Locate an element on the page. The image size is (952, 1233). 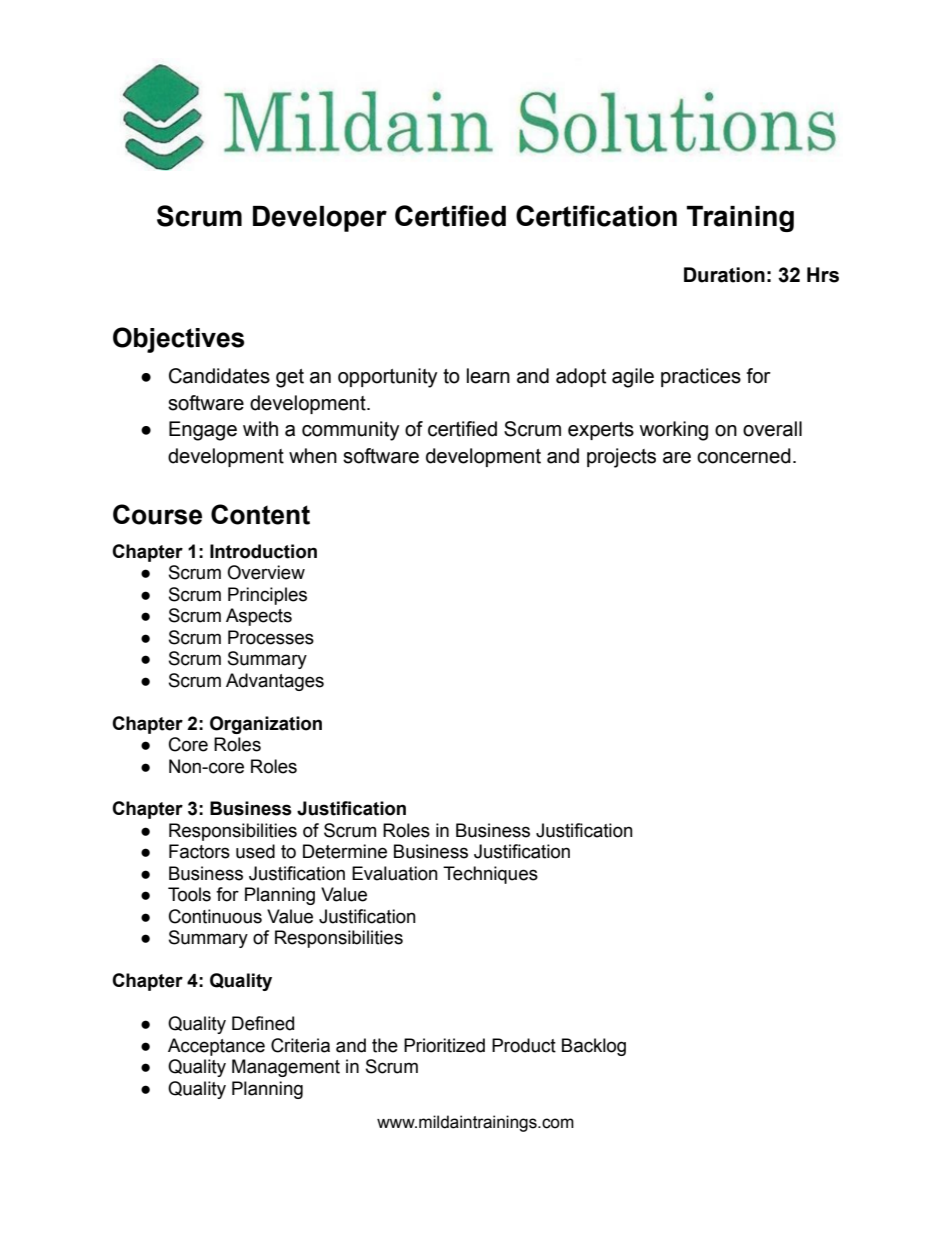
Content is located at coordinates (260, 514).
